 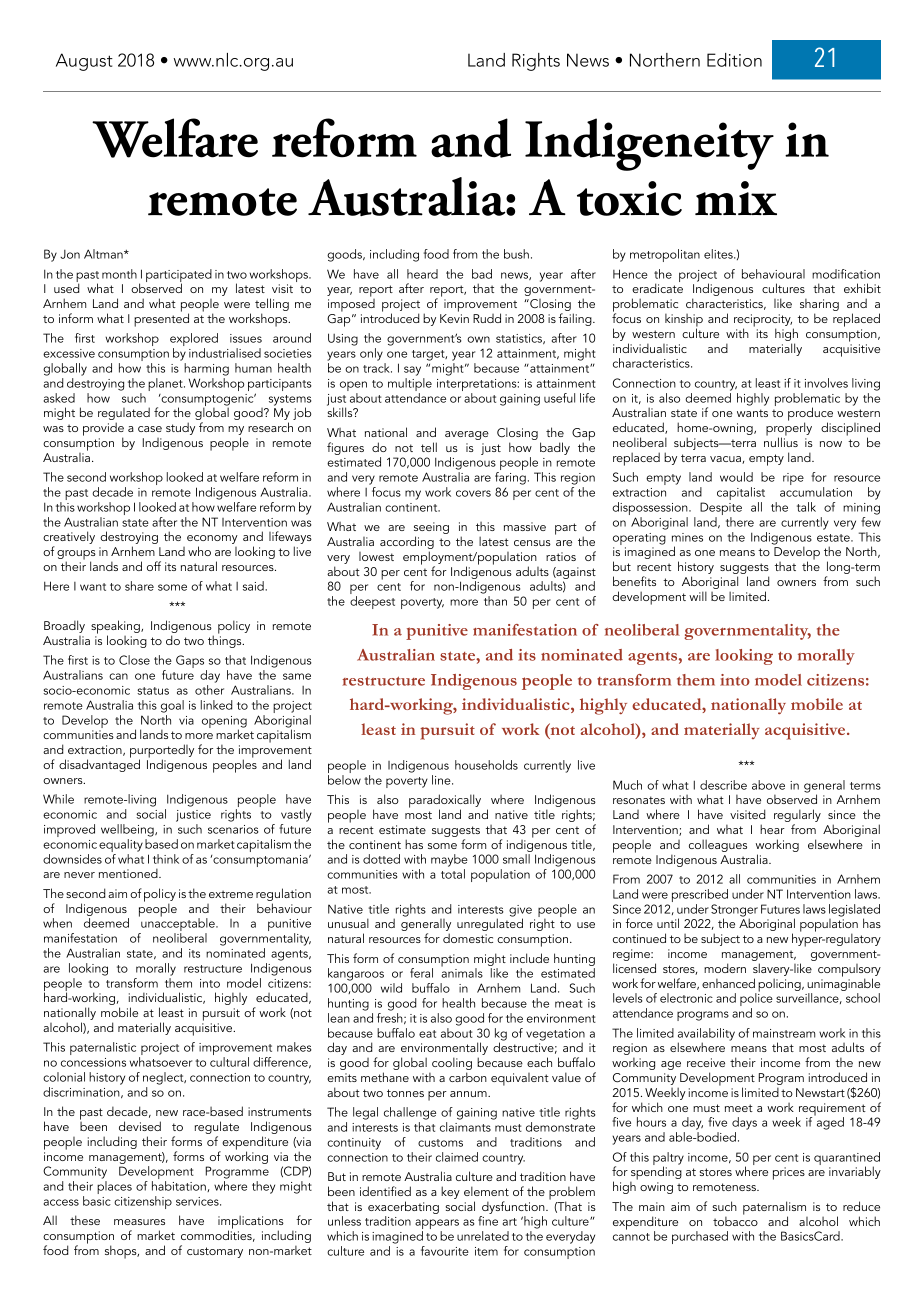 What do you see at coordinates (84, 62) in the image?
I see `August` at bounding box center [84, 62].
